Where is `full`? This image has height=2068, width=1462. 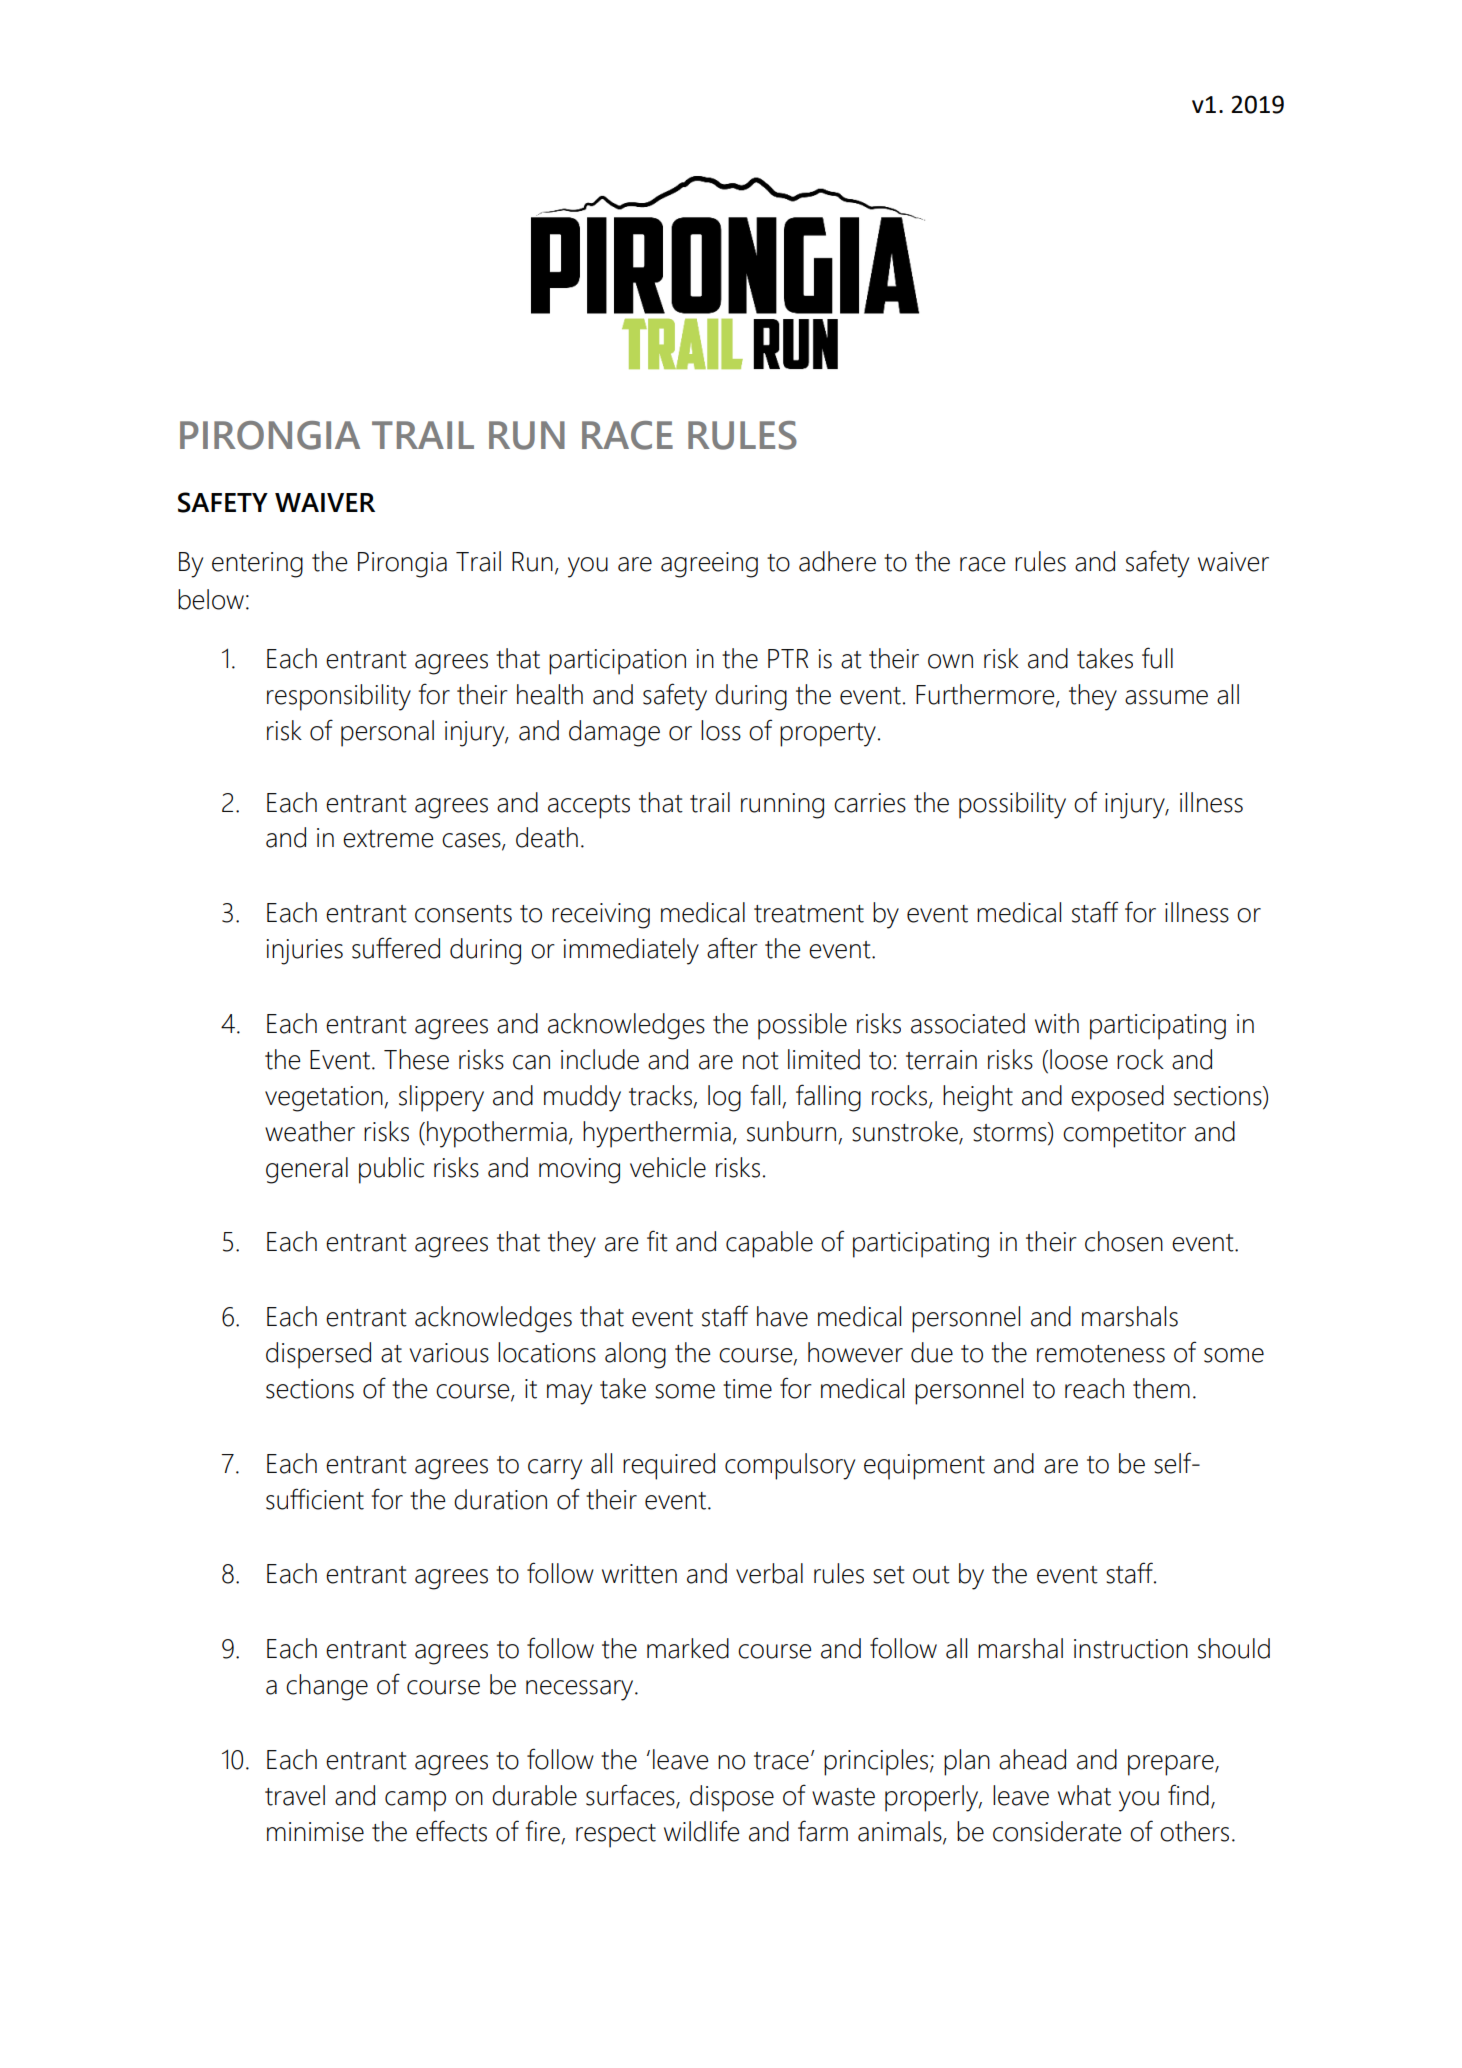
full is located at coordinates (1157, 658).
